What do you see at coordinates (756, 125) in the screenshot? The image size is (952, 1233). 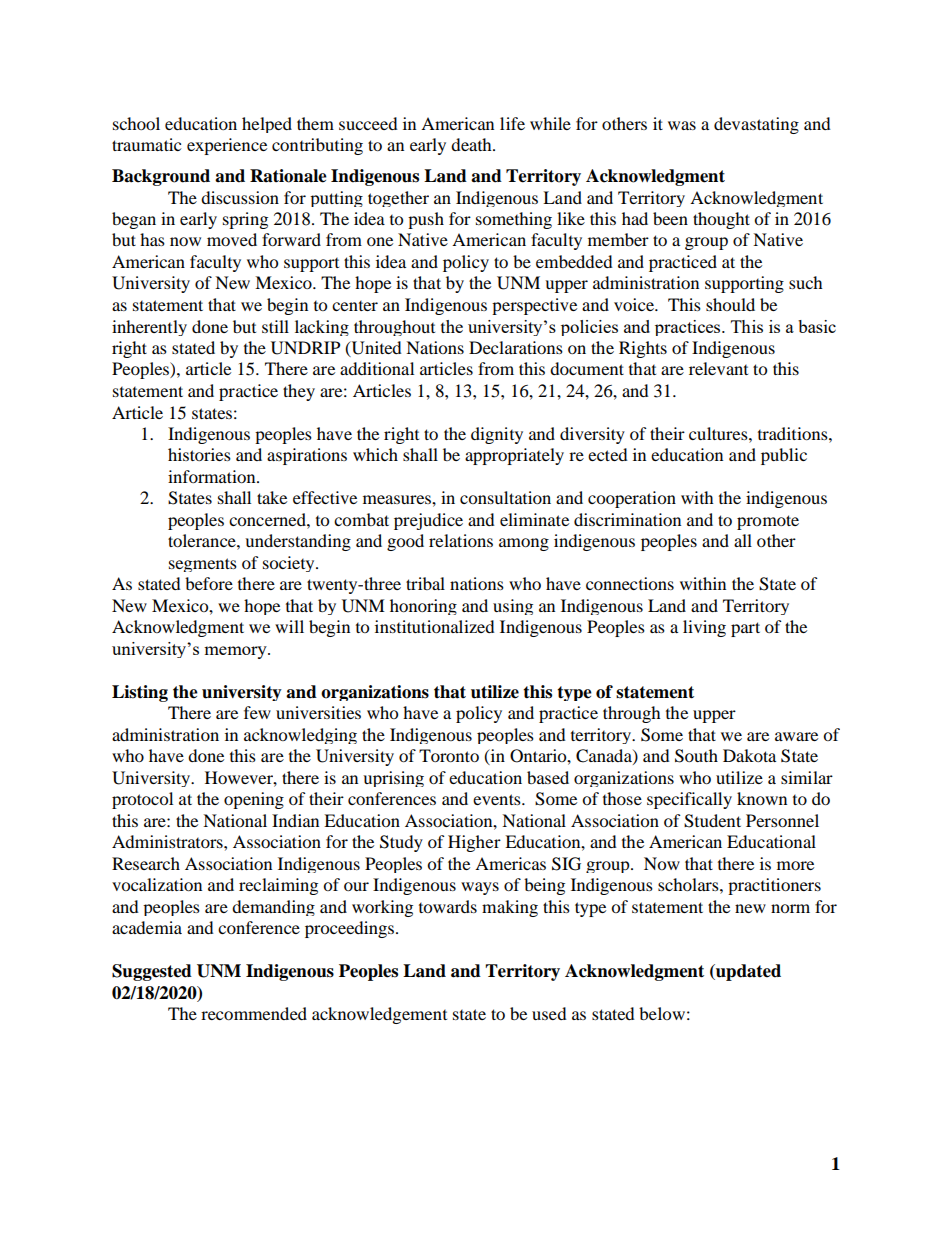 I see `devastating` at bounding box center [756, 125].
